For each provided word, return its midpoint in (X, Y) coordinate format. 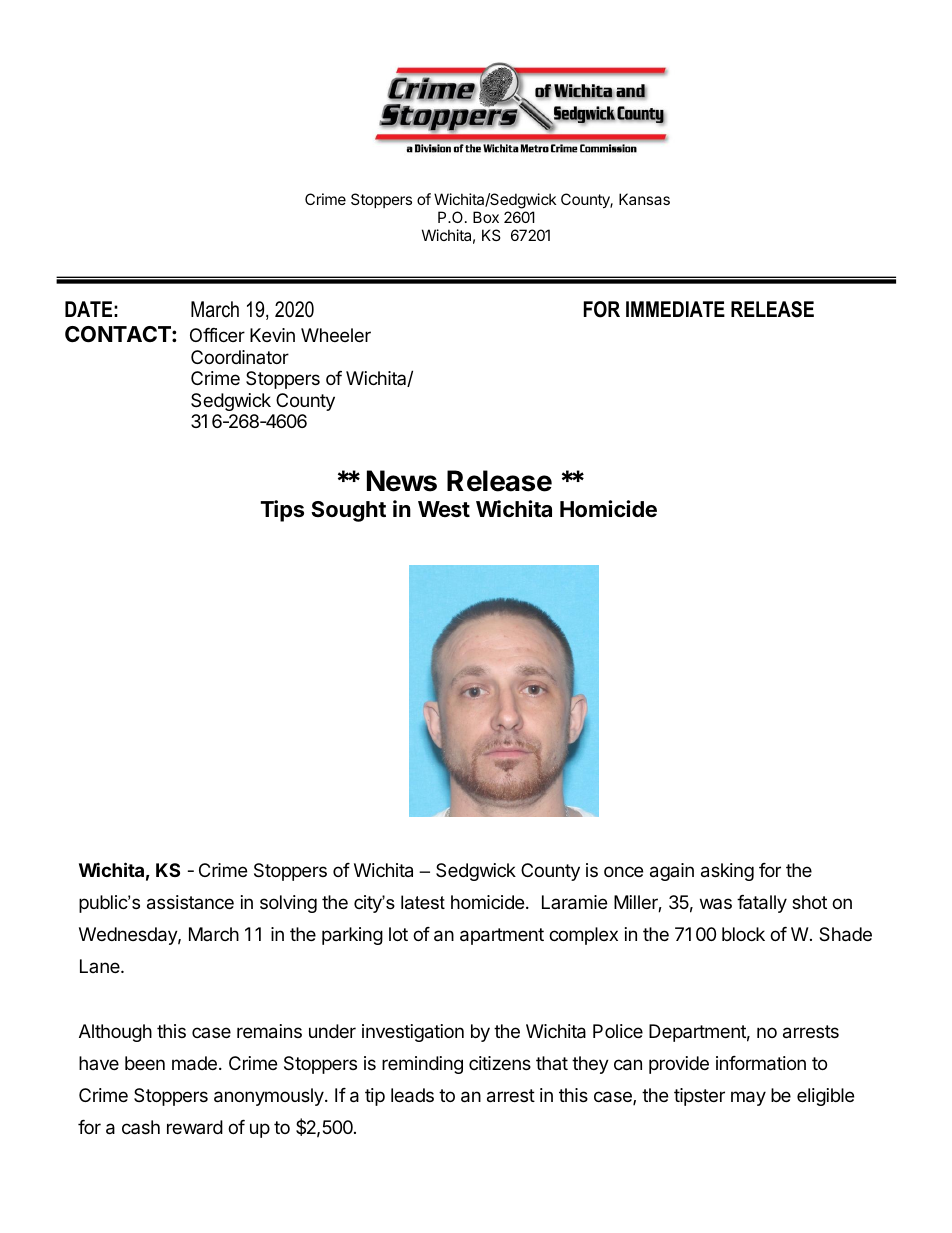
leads (412, 1095)
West (444, 509)
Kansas (644, 199)
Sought (348, 511)
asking (727, 872)
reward (195, 1127)
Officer (217, 335)
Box (486, 217)
